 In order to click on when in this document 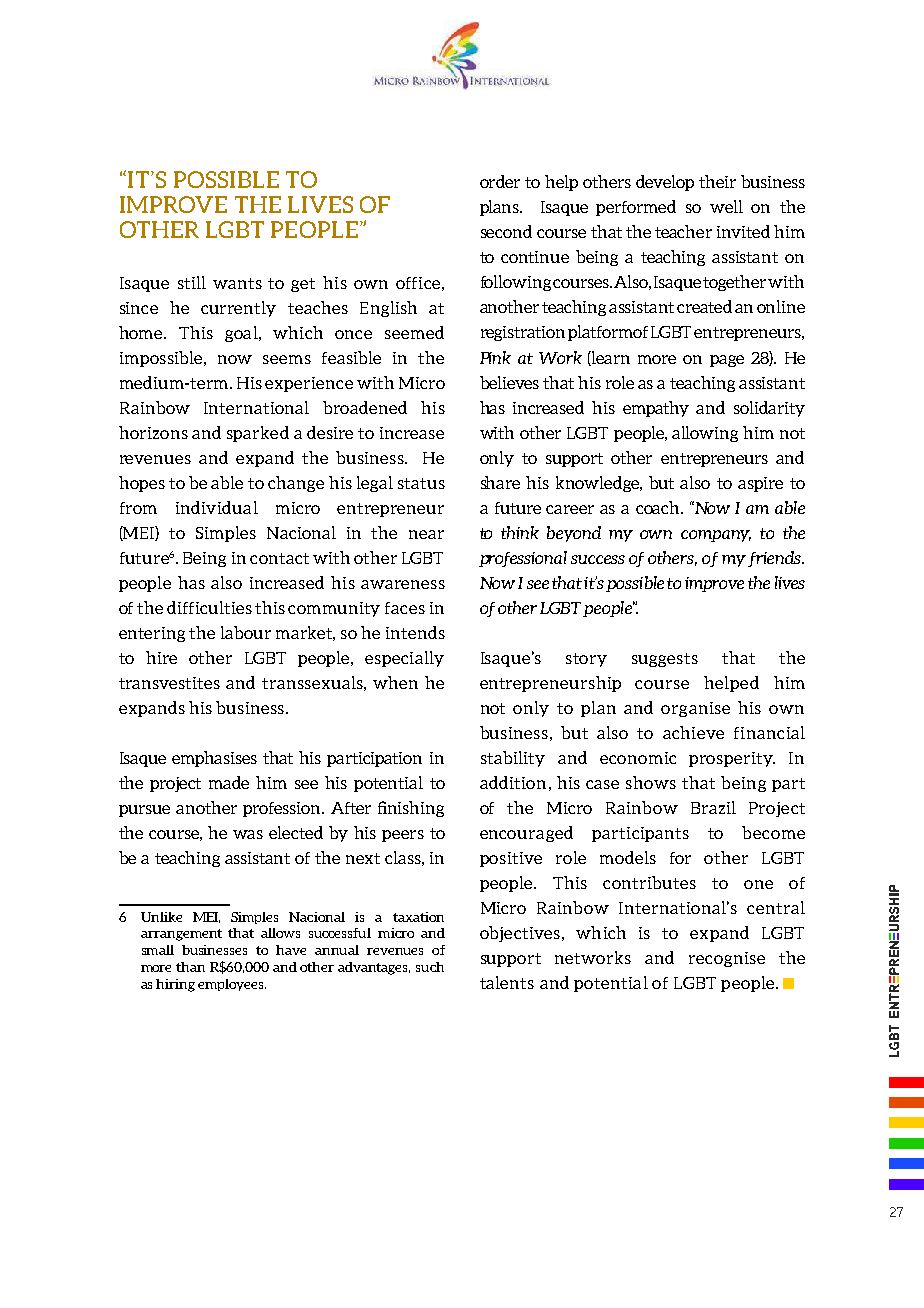, I will do `click(395, 682)`.
